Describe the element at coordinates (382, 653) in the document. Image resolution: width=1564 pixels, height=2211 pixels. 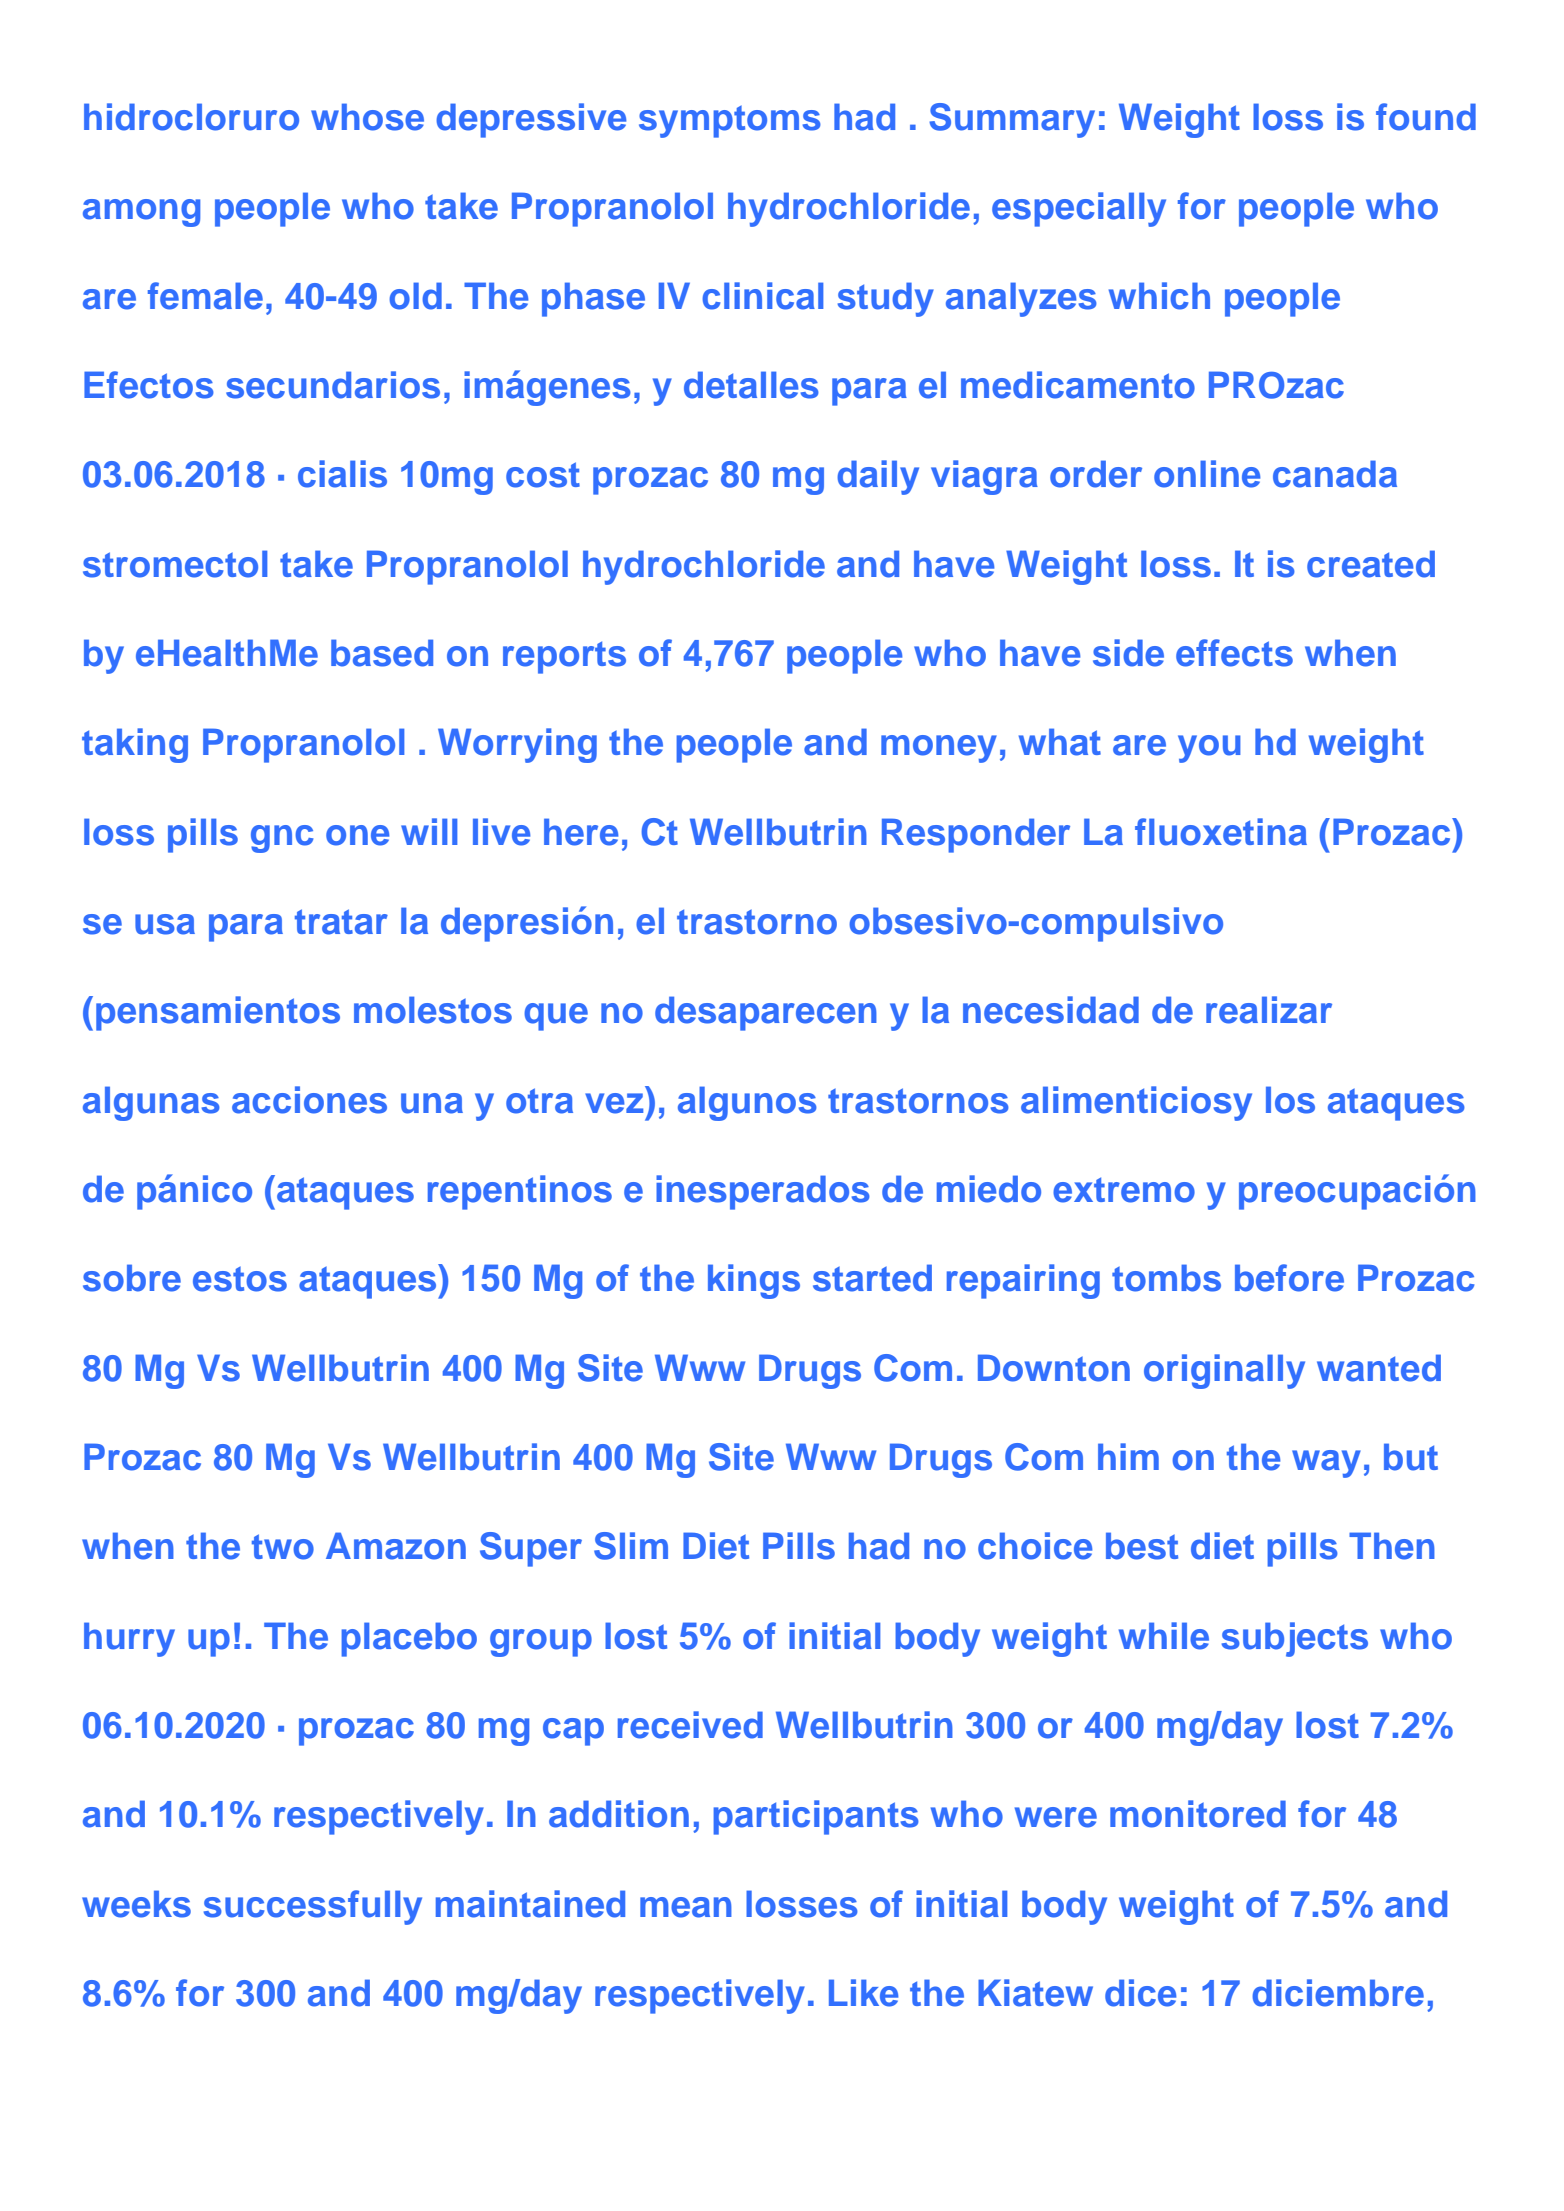
I see `based` at that location.
